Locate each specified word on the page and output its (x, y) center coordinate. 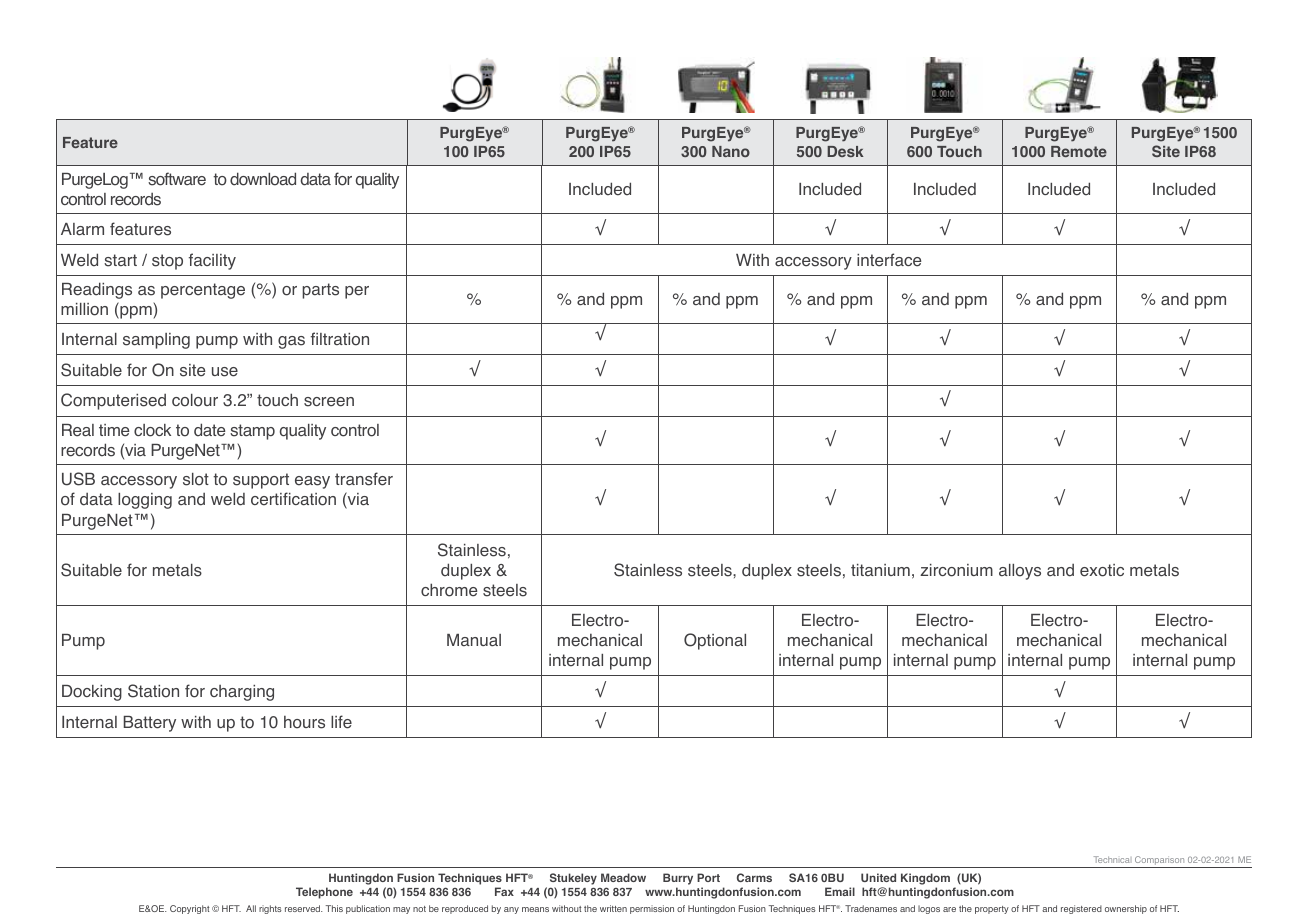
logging (145, 501)
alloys (1020, 572)
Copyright (189, 909)
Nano (731, 151)
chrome (449, 590)
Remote (1079, 151)
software (177, 179)
